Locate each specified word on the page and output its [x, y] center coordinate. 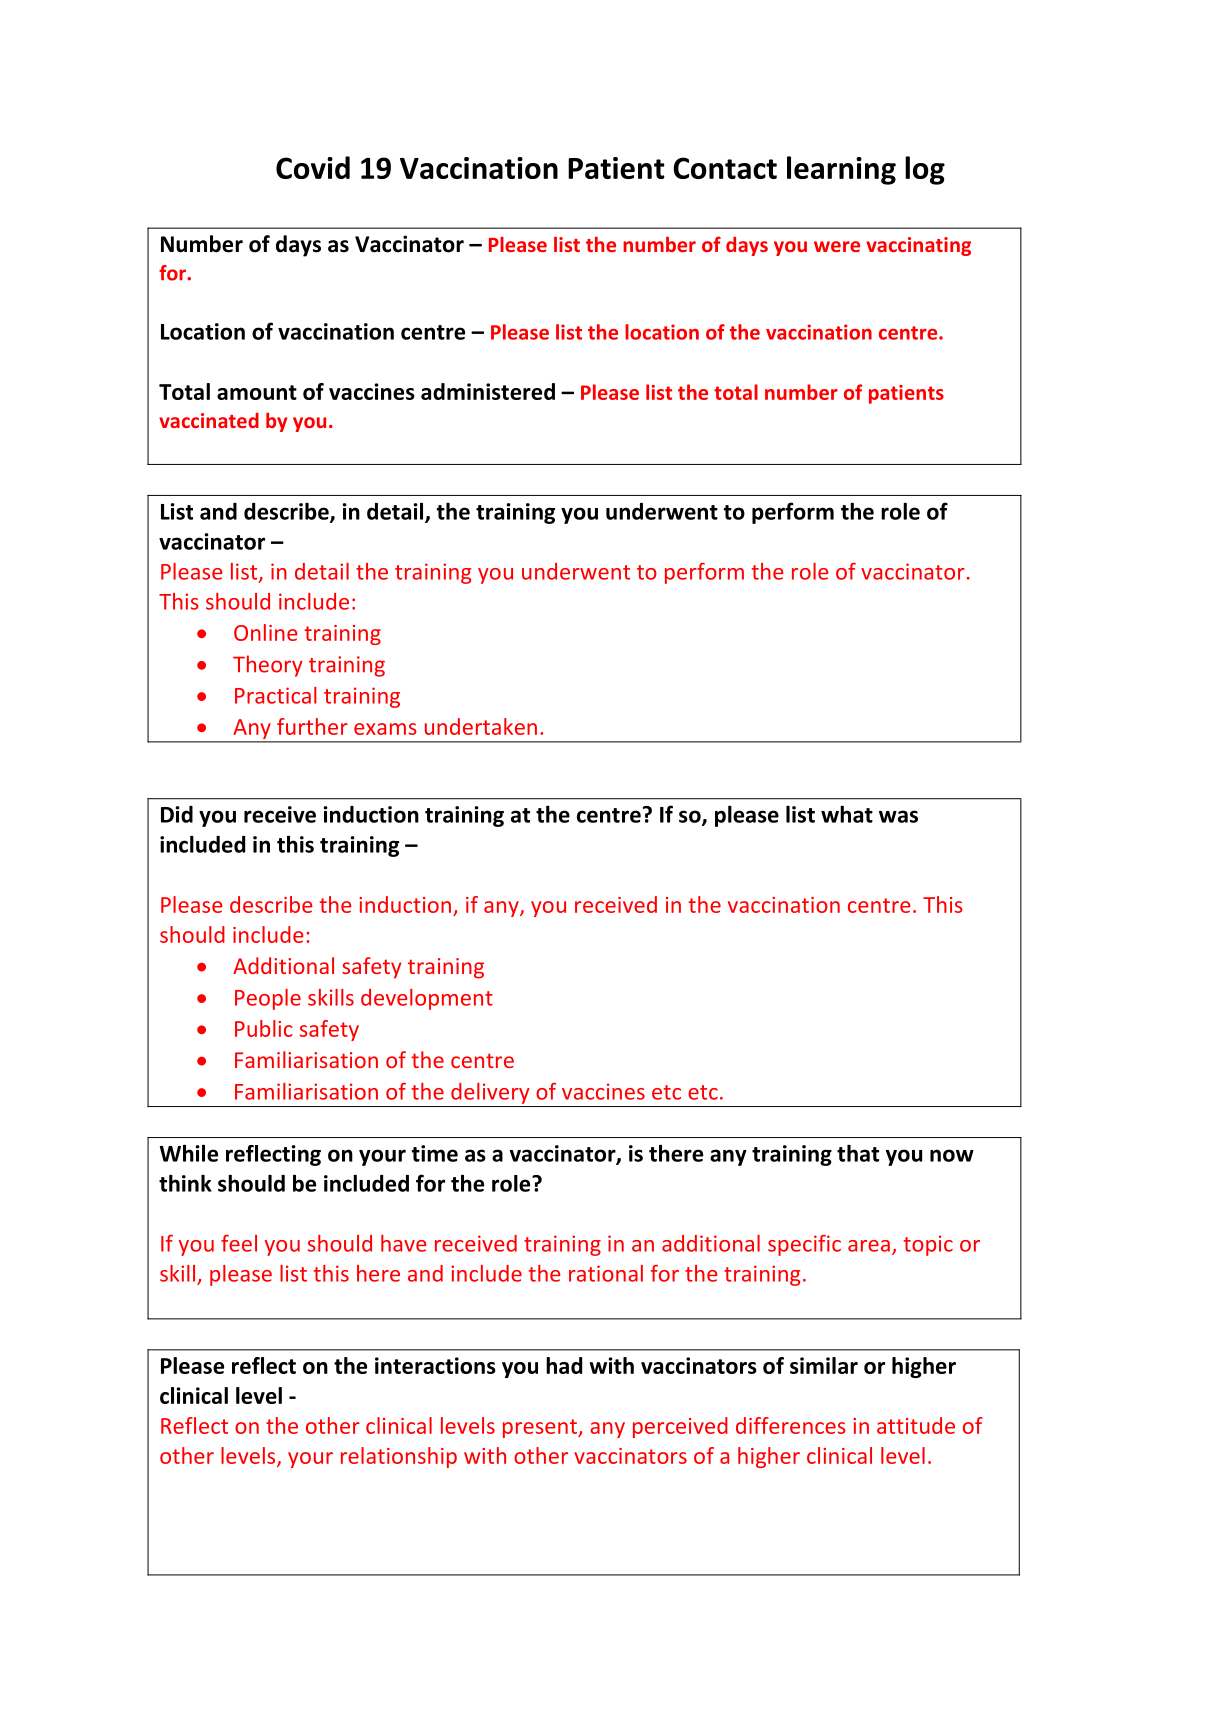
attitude [916, 1425]
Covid [313, 167]
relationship [399, 1457]
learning [841, 170]
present [541, 1428]
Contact [725, 168]
